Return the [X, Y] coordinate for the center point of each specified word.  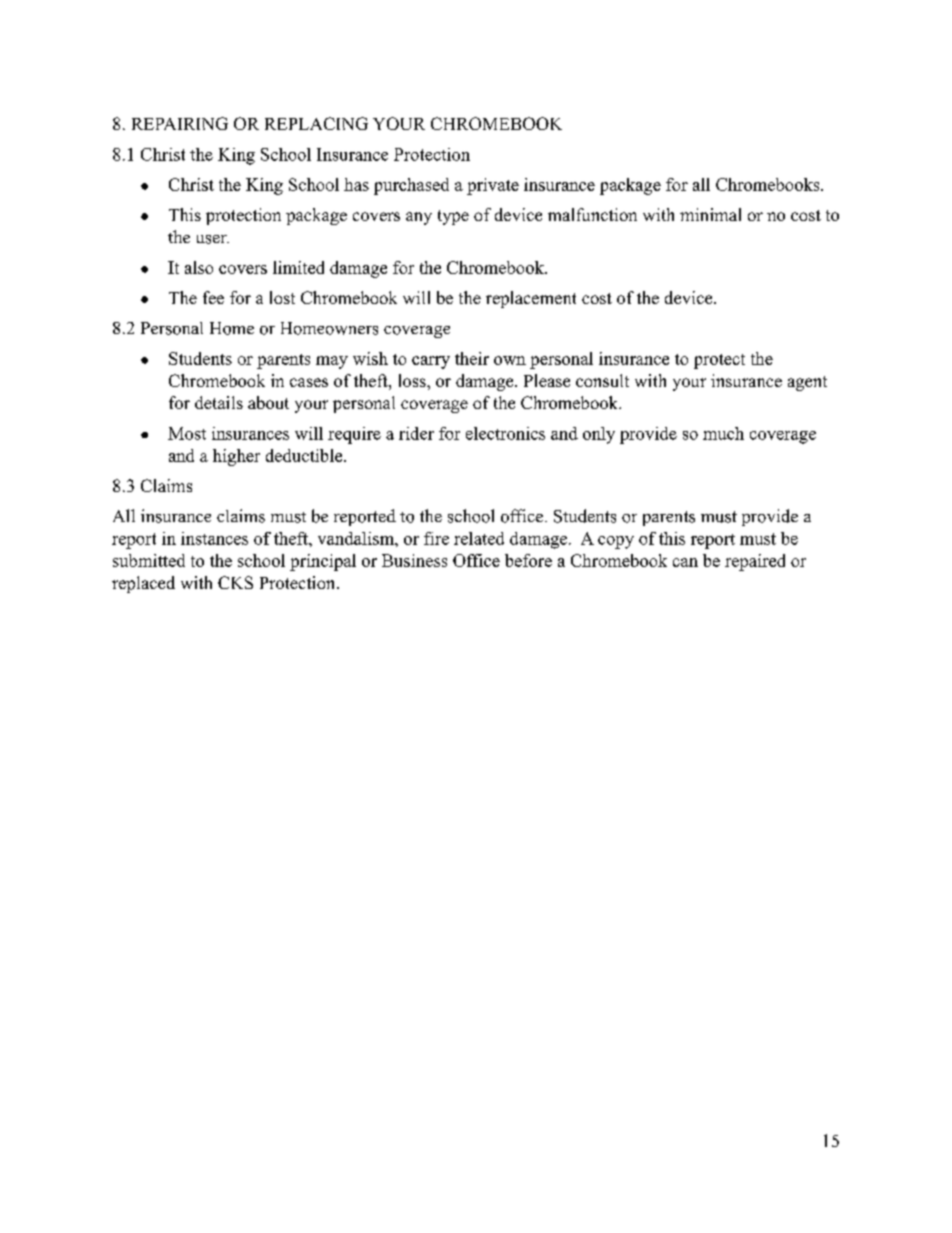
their [472, 358]
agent [807, 383]
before [528, 560]
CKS [235, 582]
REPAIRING [180, 123]
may [332, 362]
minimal [710, 214]
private [493, 186]
